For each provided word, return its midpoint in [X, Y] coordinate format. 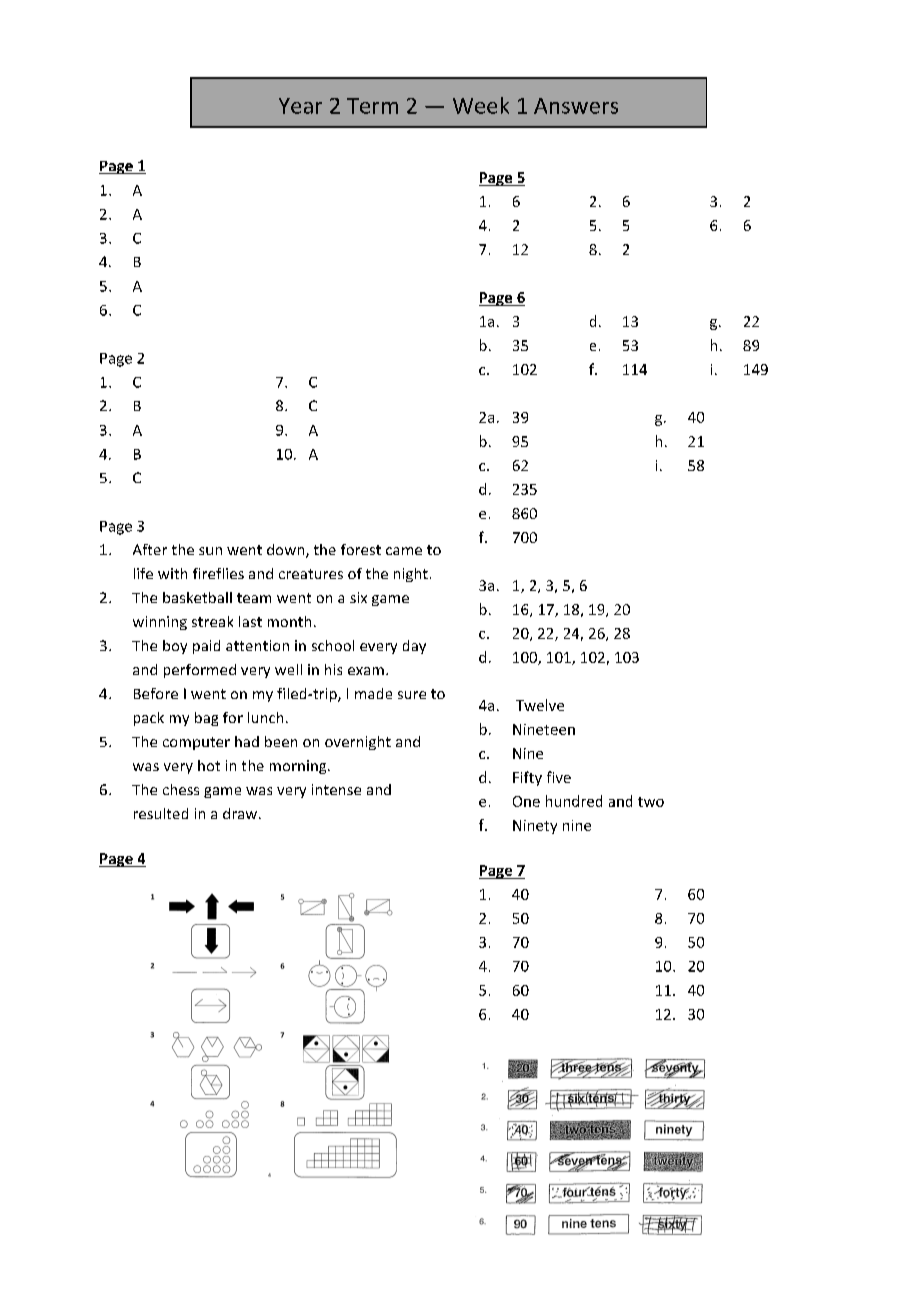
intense [336, 789]
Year [300, 106]
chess [181, 789]
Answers [576, 106]
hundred [574, 801]
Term [372, 106]
